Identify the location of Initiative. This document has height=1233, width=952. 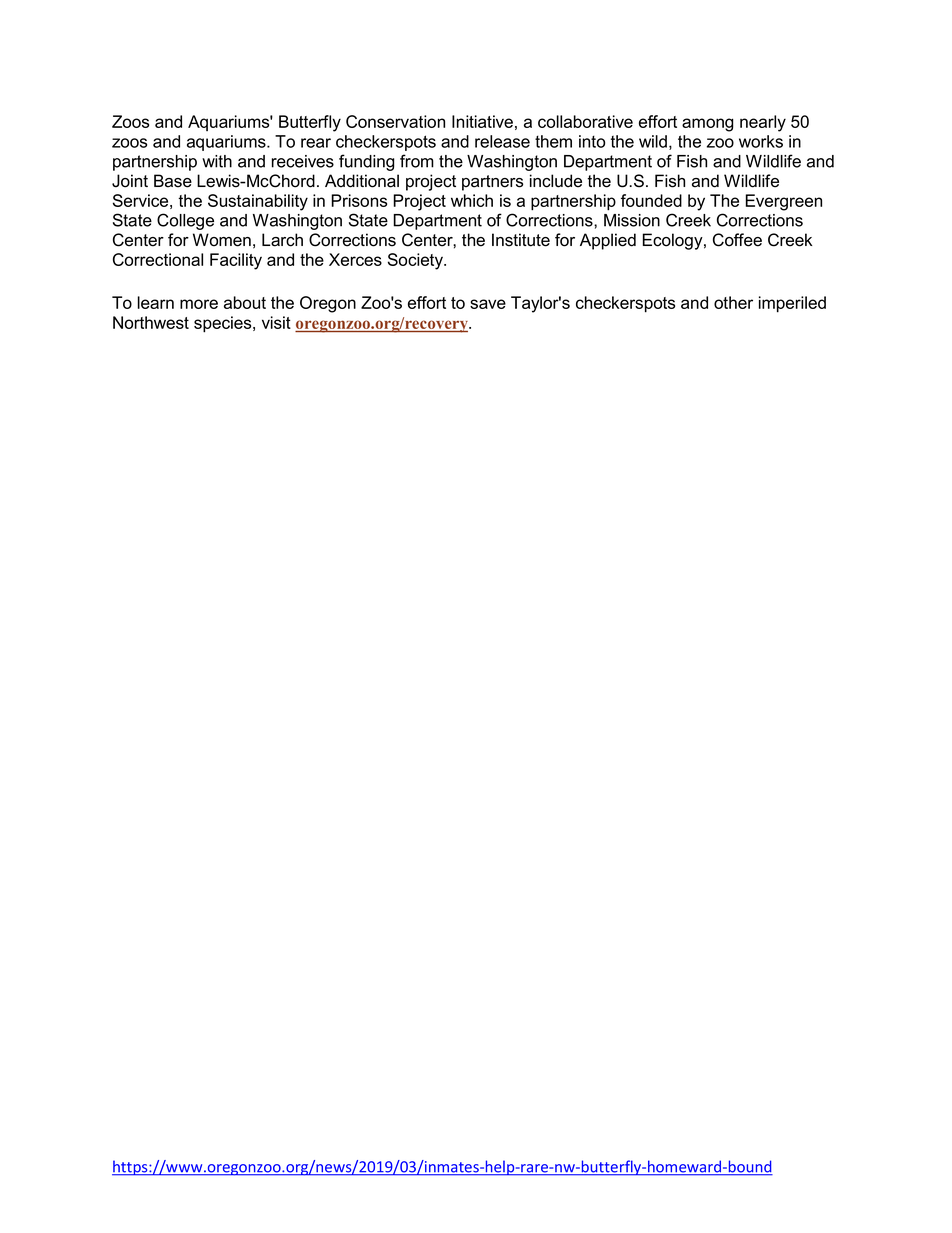
(482, 121).
